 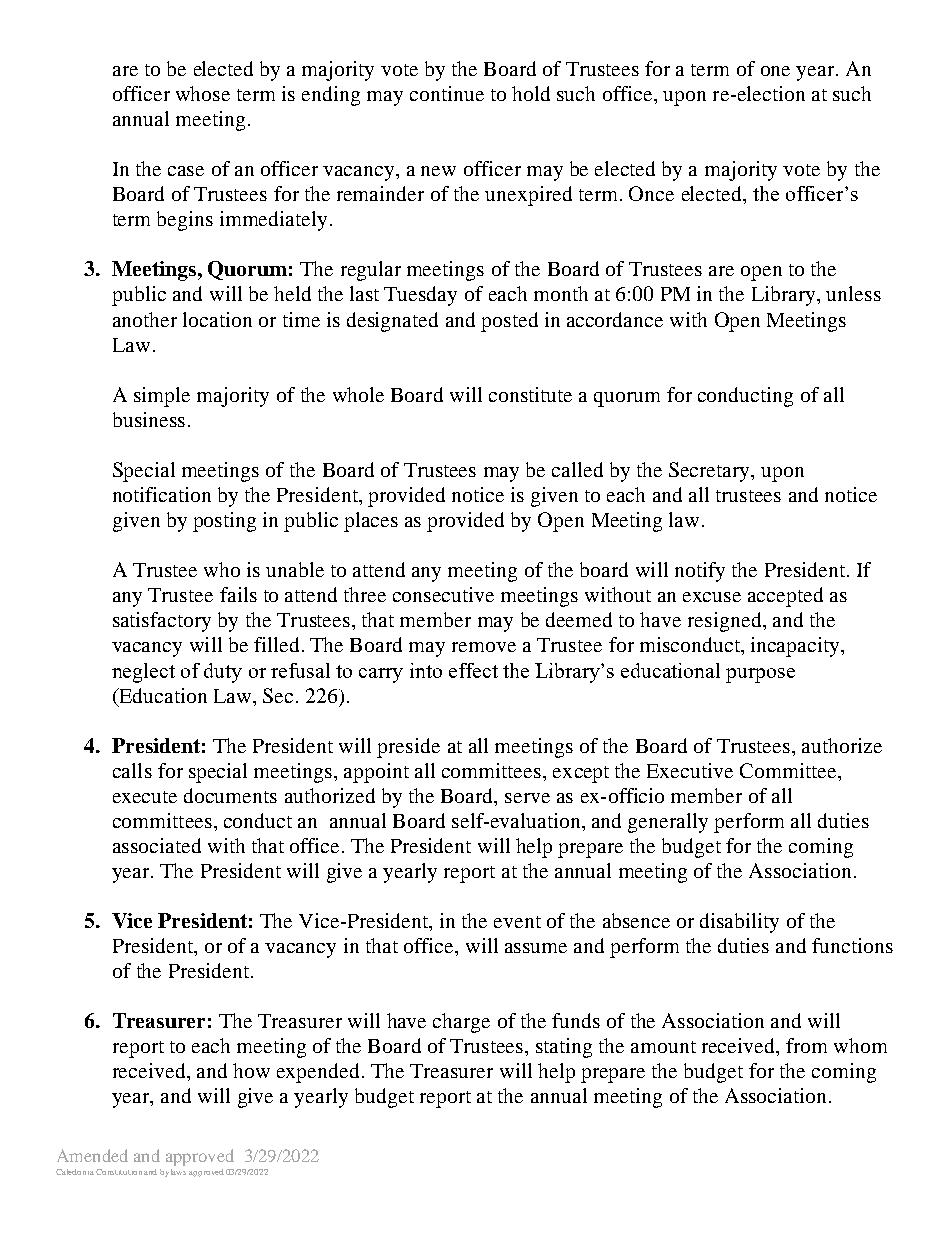 What do you see at coordinates (806, 1045) in the screenshot?
I see `from` at bounding box center [806, 1045].
